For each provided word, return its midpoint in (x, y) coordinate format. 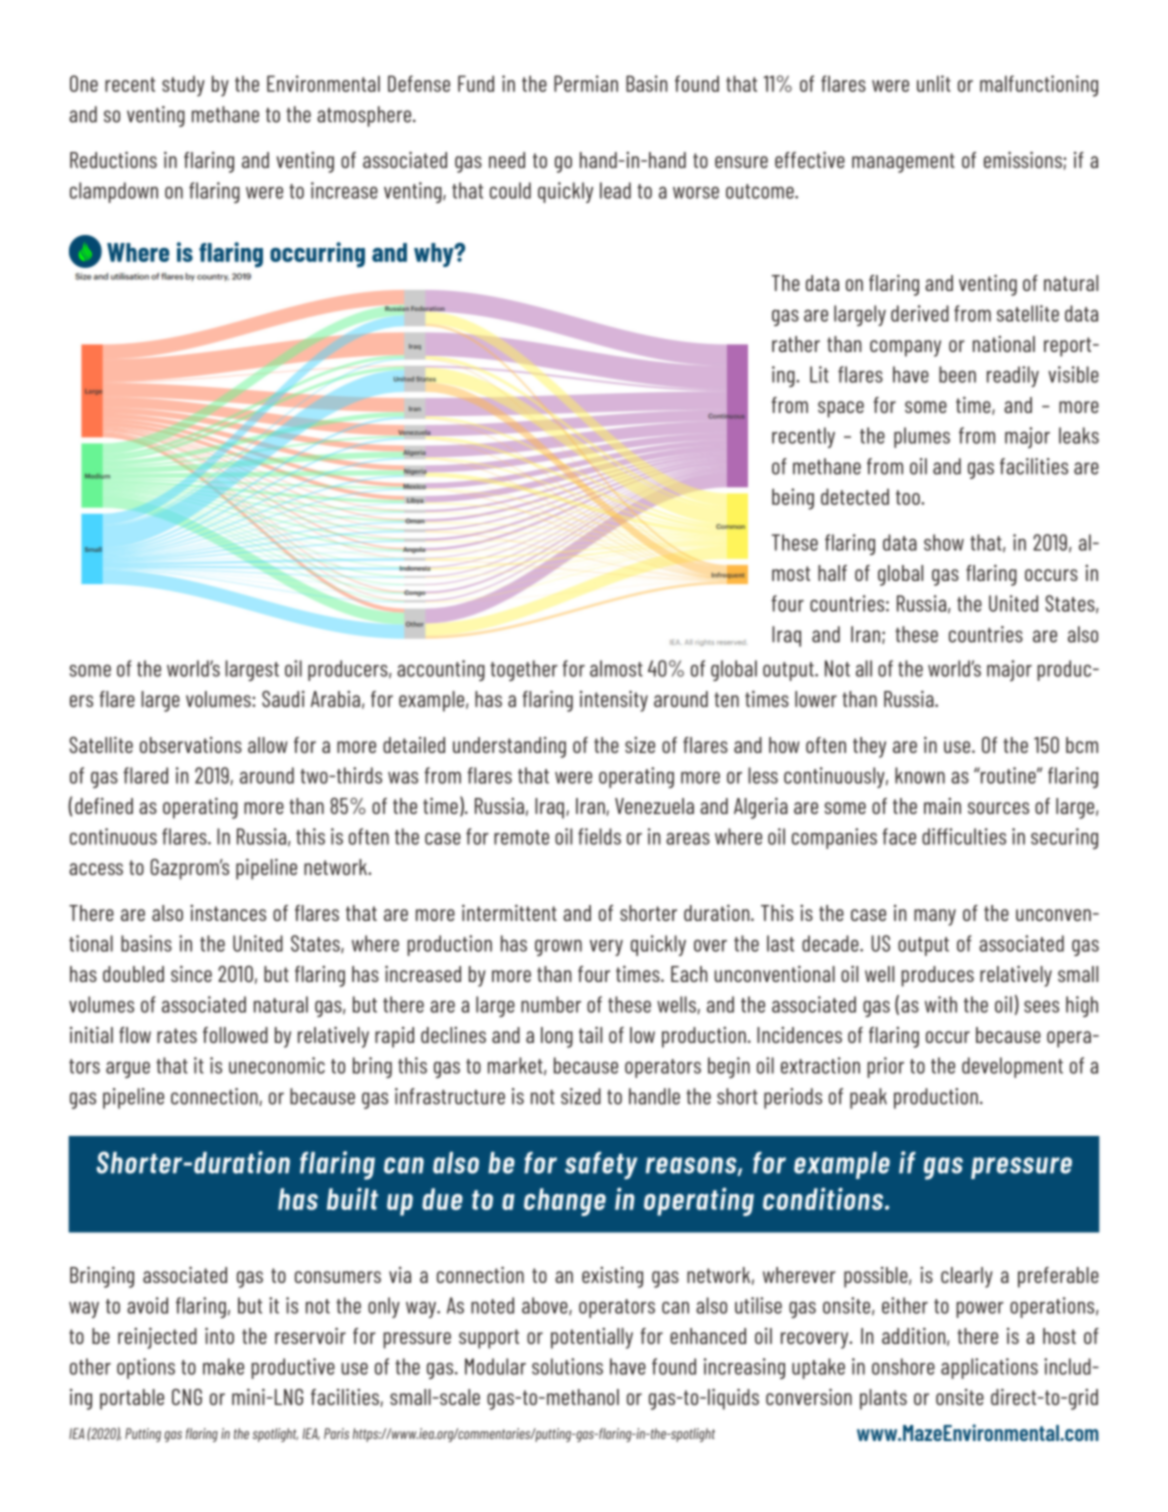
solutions (567, 1366)
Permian (586, 83)
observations (191, 745)
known (920, 775)
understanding (509, 747)
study (183, 86)
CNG (187, 1397)
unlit (934, 83)
